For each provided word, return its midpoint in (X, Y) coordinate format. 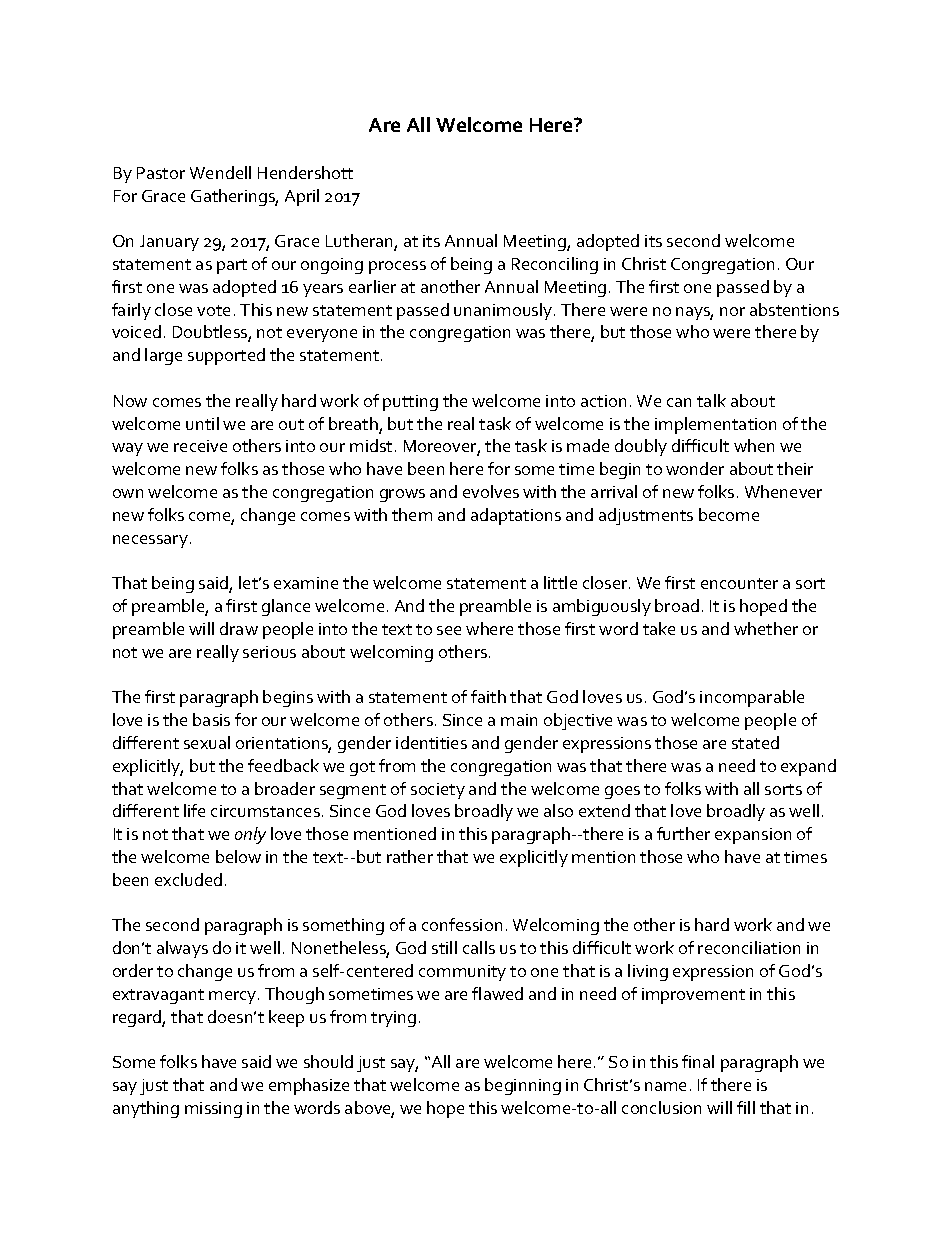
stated (755, 742)
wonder (695, 468)
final (698, 1061)
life (194, 810)
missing (213, 1110)
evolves (491, 491)
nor (732, 311)
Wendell (220, 172)
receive (200, 446)
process (397, 267)
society (438, 791)
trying (393, 1019)
